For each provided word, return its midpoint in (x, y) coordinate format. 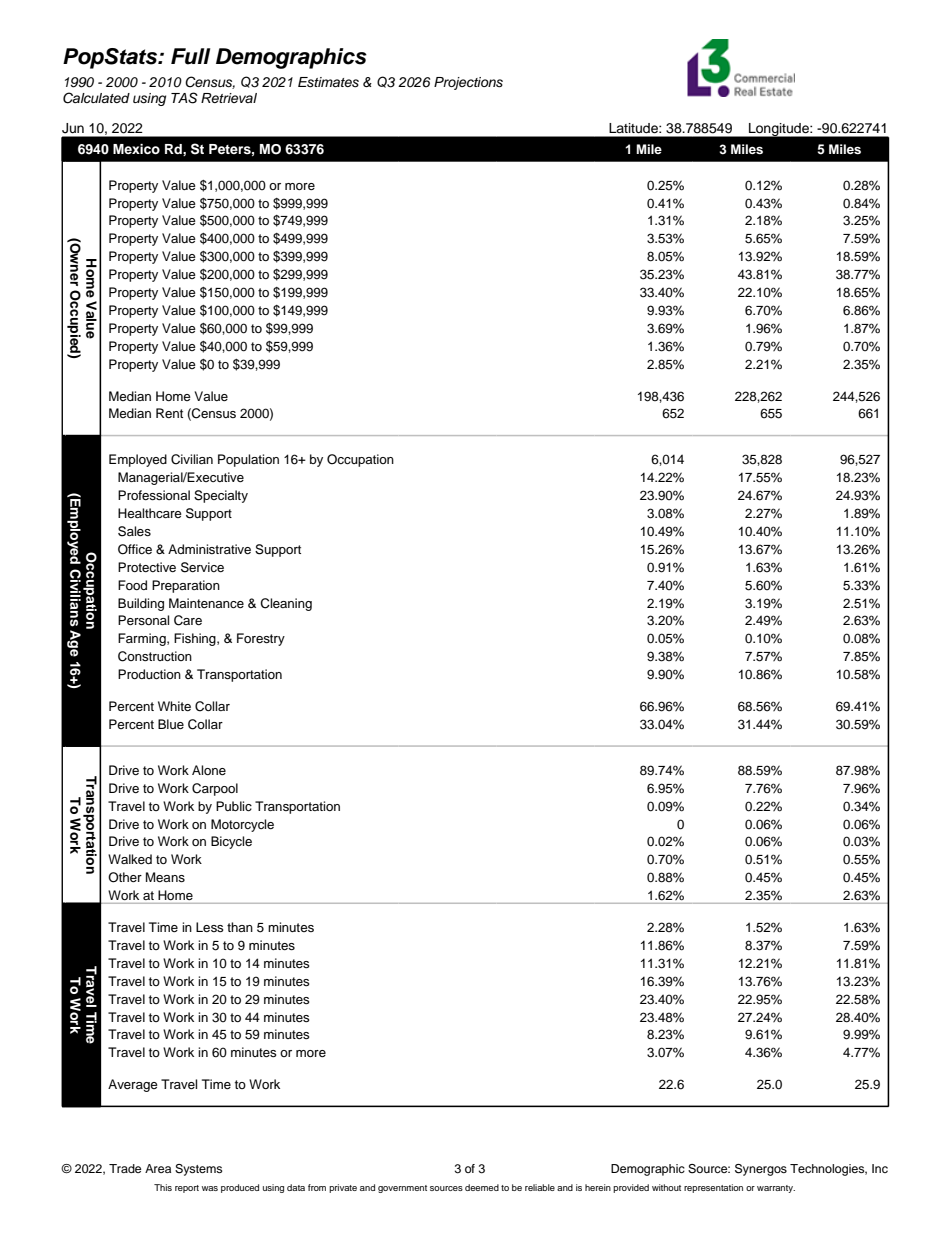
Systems (198, 1170)
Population (248, 460)
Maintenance (206, 603)
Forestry (261, 639)
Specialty (221, 496)
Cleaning (286, 604)
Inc (880, 1168)
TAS (184, 98)
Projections (468, 83)
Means (165, 877)
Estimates (328, 82)
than (240, 927)
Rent (169, 413)
